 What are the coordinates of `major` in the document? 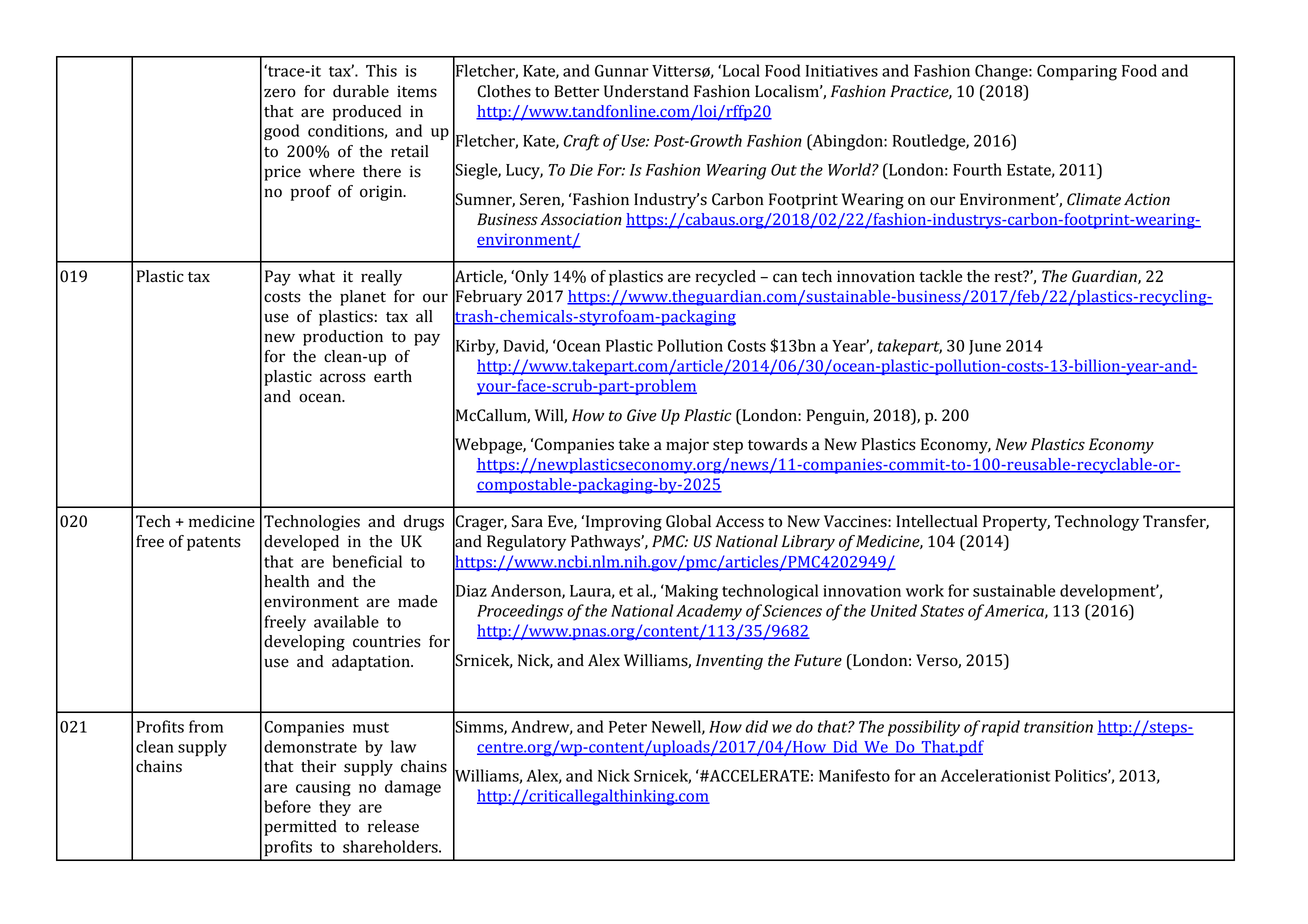 It's located at (687, 446).
